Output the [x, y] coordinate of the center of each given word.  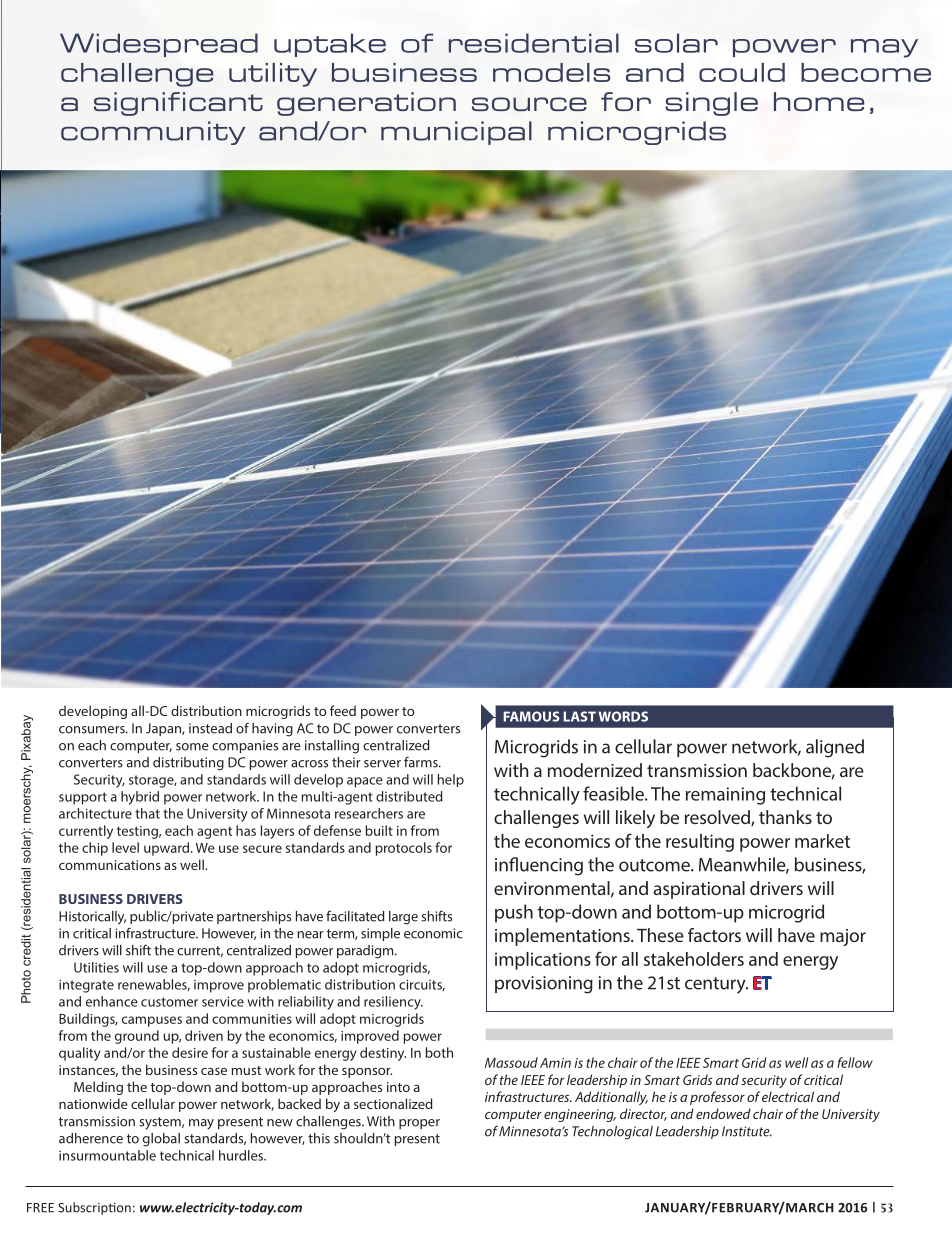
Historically [92, 918]
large [403, 918]
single [711, 104]
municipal [456, 133]
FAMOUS [531, 716]
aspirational [699, 890]
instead [210, 728]
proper [419, 1124]
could [742, 72]
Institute [747, 1131]
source [529, 104]
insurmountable [107, 1155]
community [153, 133]
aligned [835, 748]
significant [178, 104]
